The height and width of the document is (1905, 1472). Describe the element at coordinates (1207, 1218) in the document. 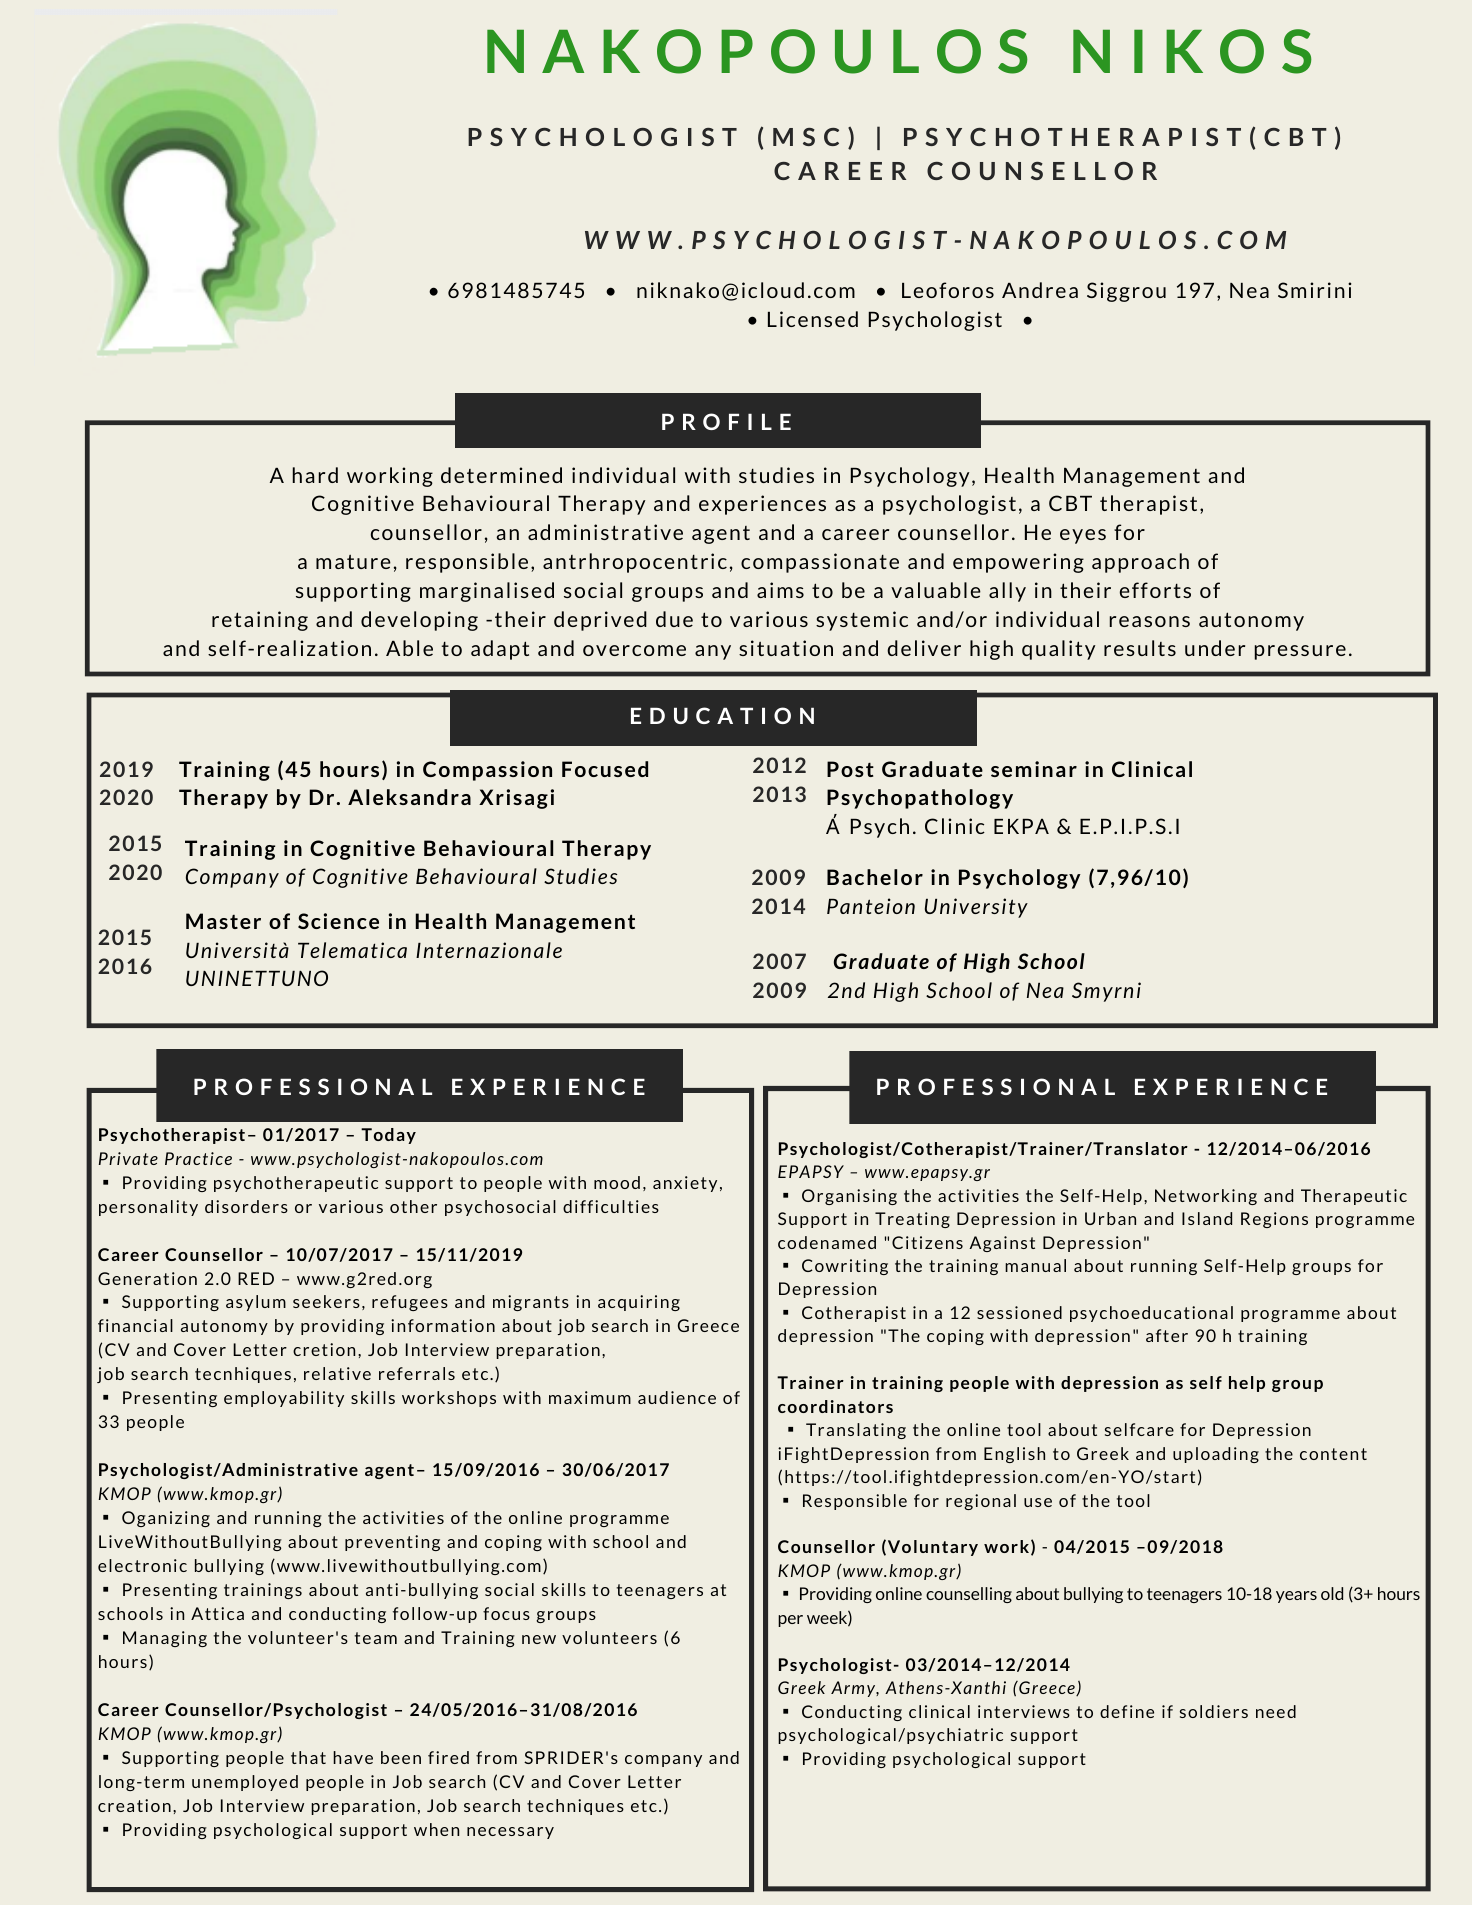

I see `Island` at that location.
